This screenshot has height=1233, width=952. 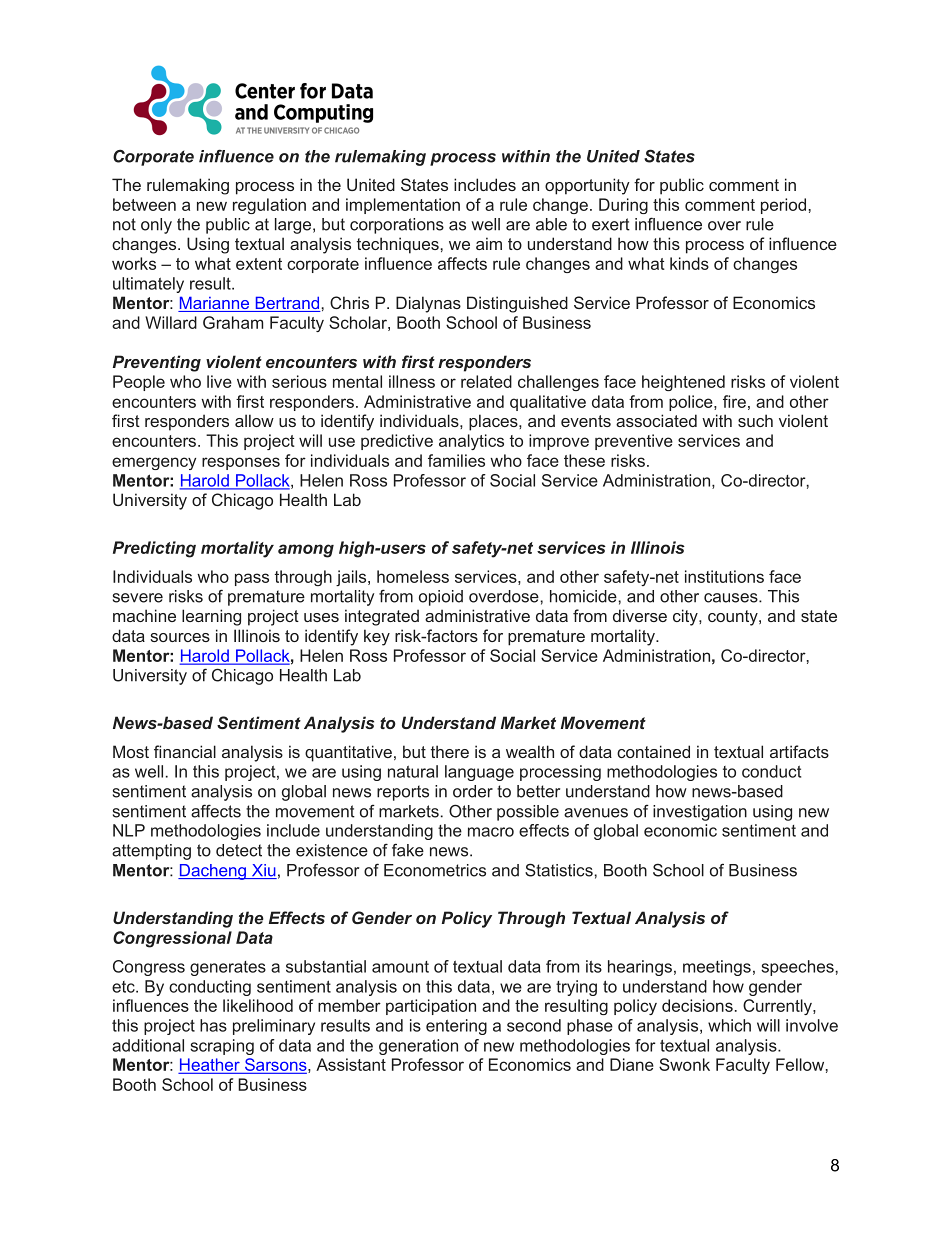 What do you see at coordinates (783, 206) in the screenshot?
I see `period` at bounding box center [783, 206].
